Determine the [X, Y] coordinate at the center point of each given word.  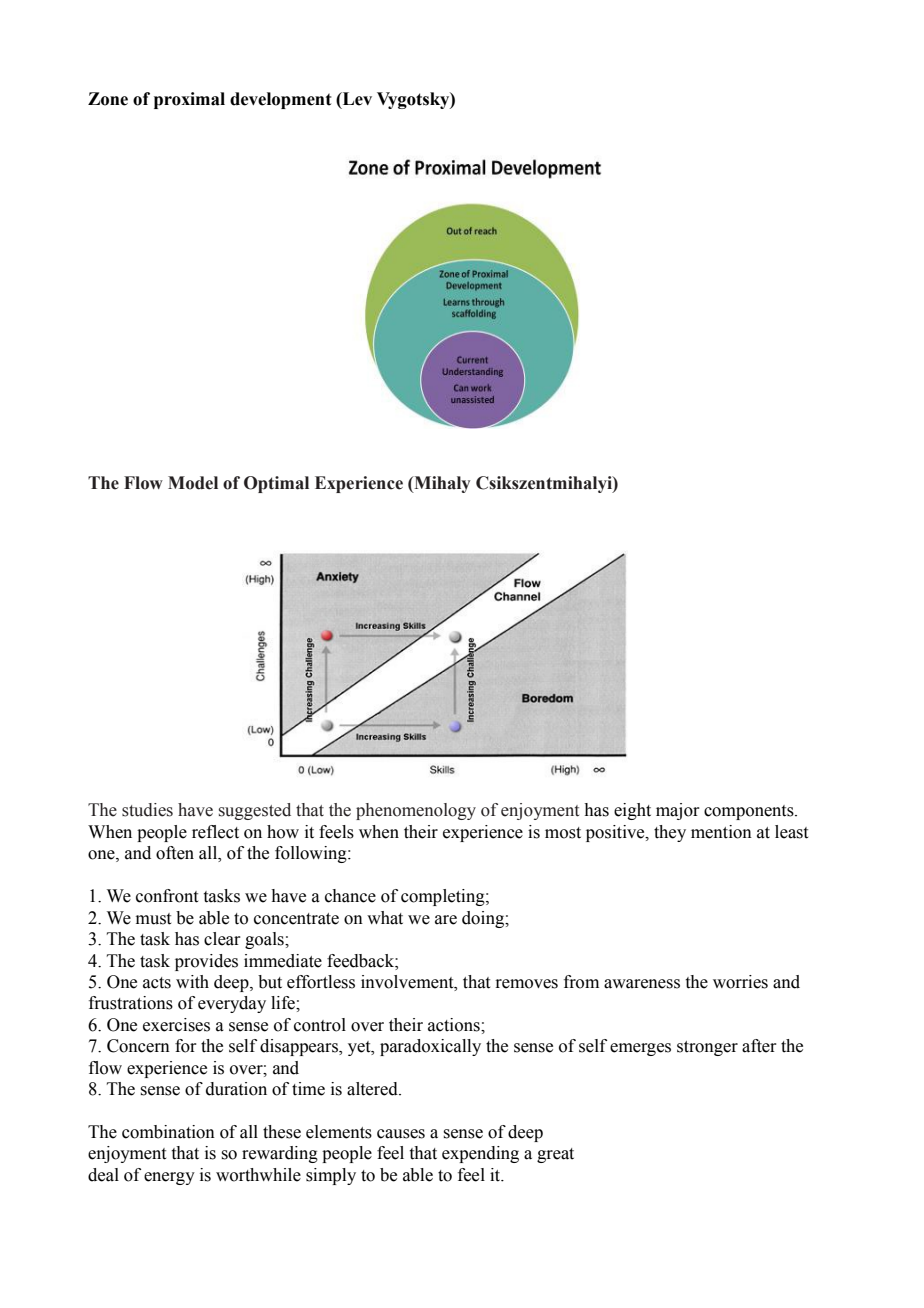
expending [480, 1154]
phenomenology [416, 811]
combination [168, 1132]
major [678, 811]
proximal [189, 100]
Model [193, 483]
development [281, 100]
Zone [108, 99]
